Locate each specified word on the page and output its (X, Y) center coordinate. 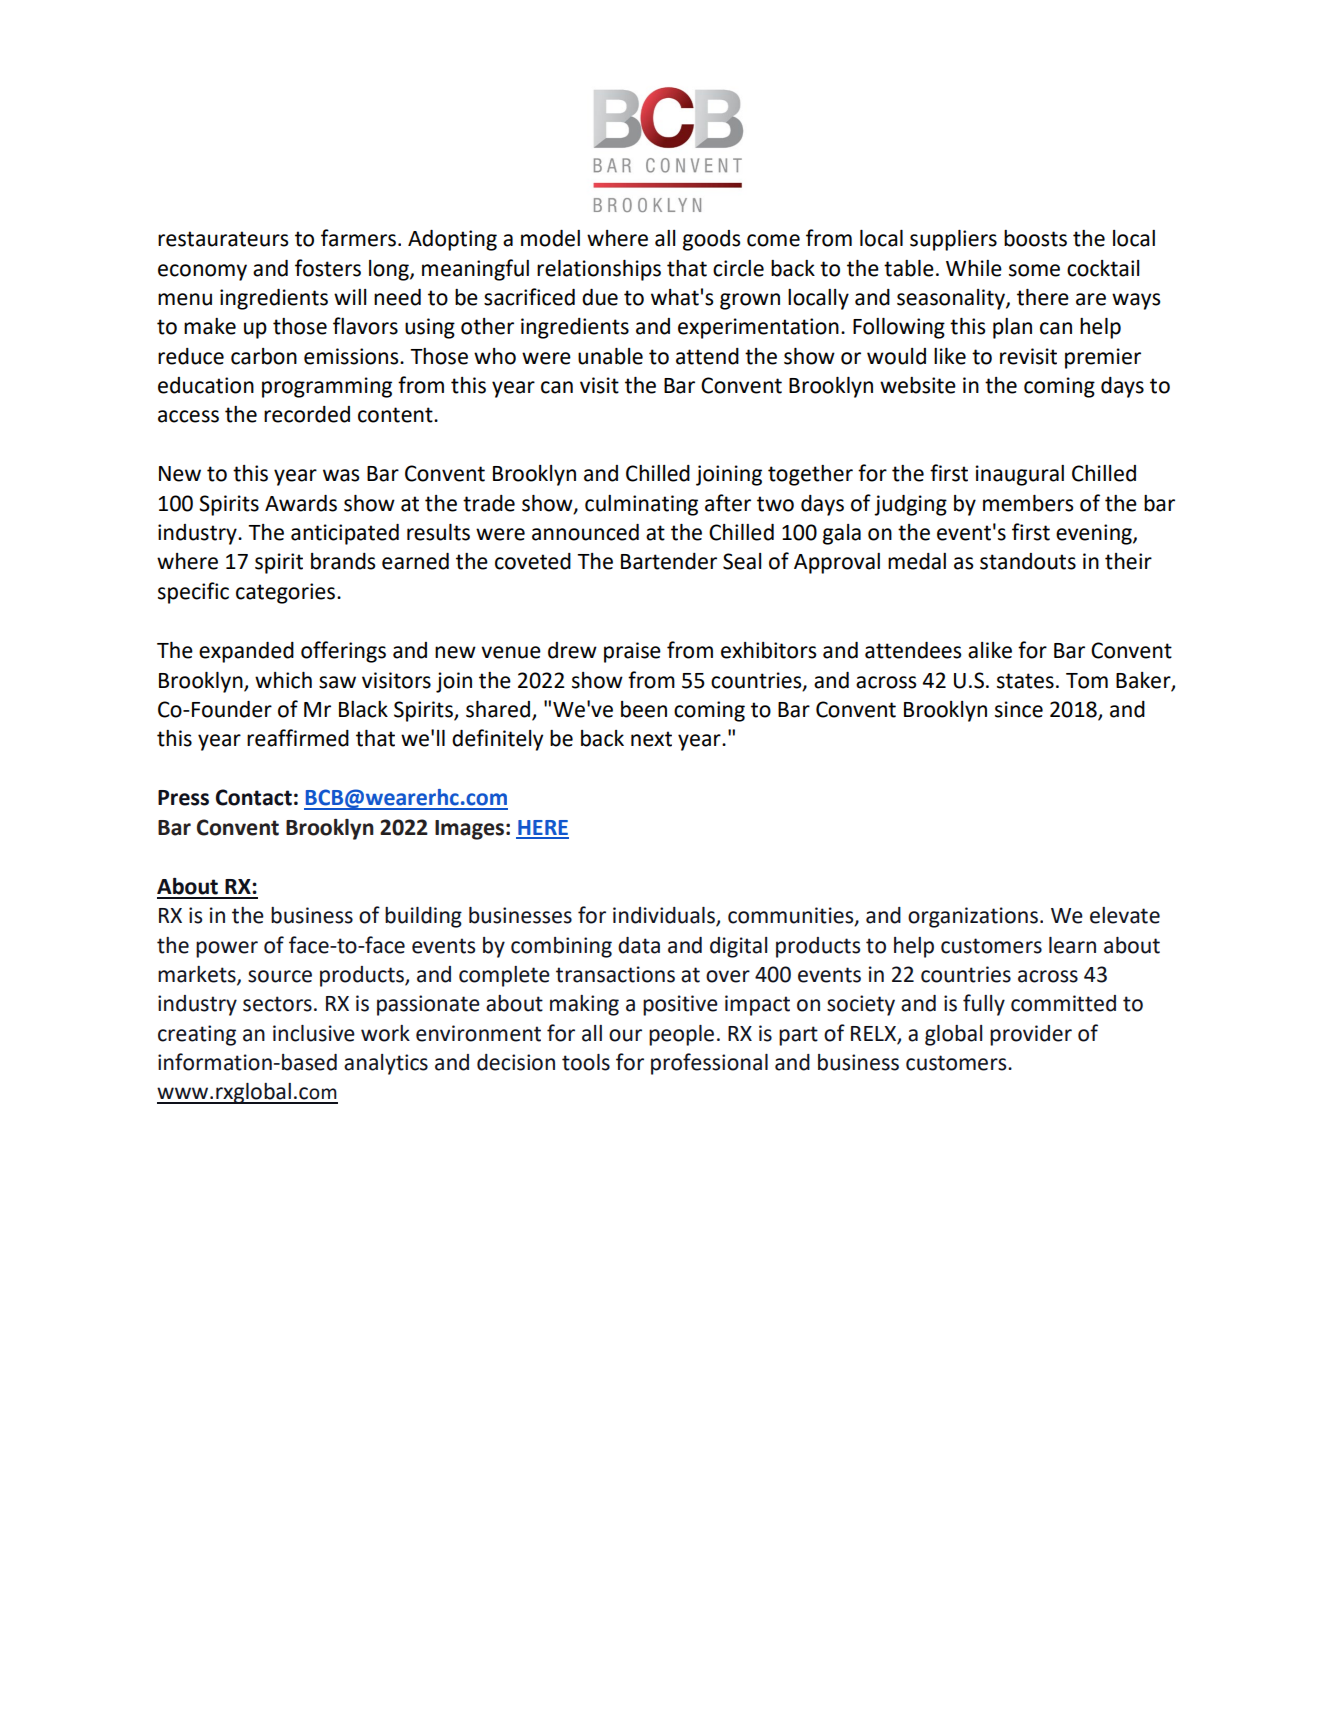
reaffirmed (298, 738)
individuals (665, 916)
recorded (307, 414)
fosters (328, 268)
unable (610, 356)
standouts (1028, 561)
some (1034, 270)
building (423, 917)
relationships (599, 270)
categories (287, 593)
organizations (973, 917)
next (651, 739)
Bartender (669, 561)
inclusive (314, 1033)
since (1019, 709)
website (918, 385)
